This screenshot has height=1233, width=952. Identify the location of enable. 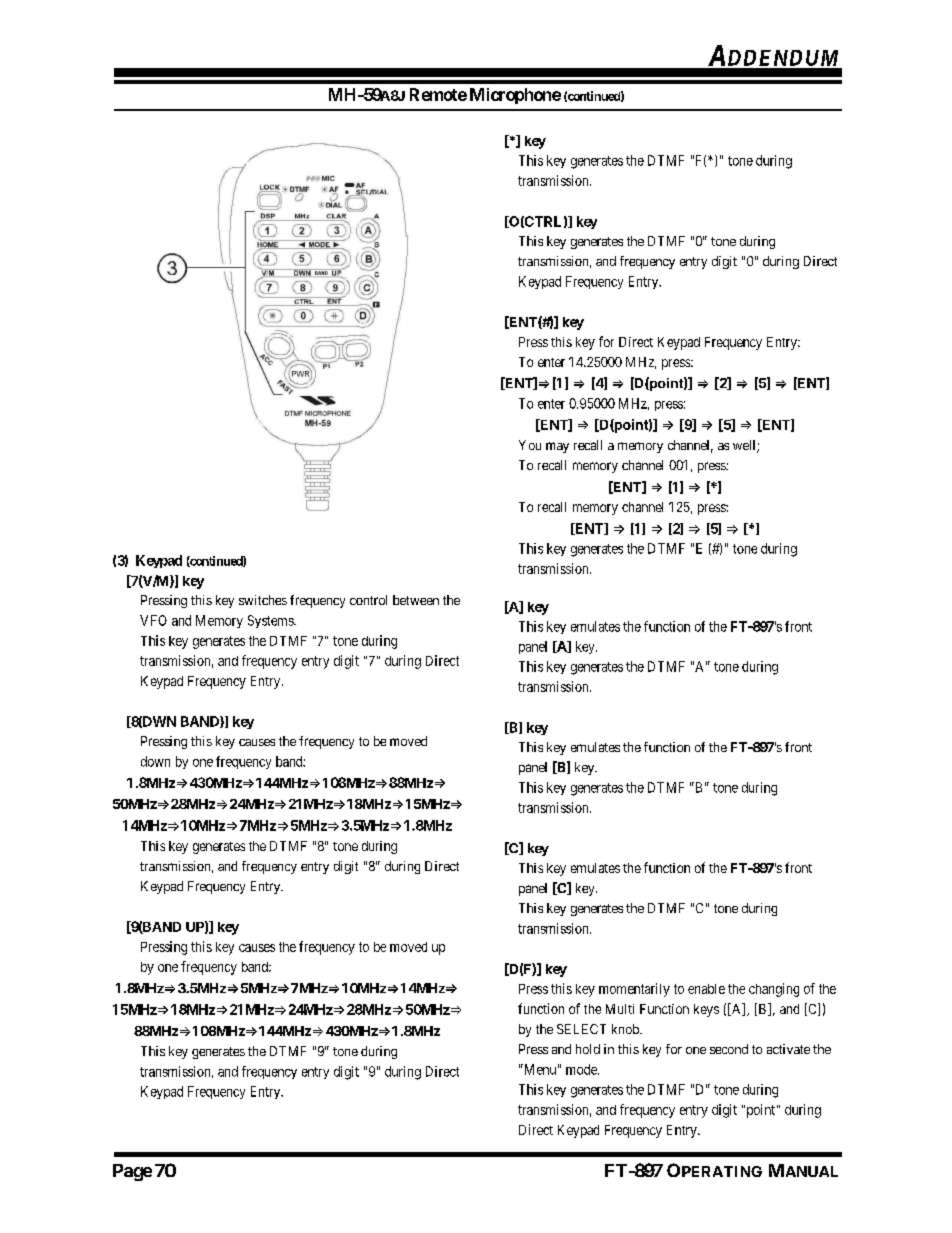
(706, 989).
